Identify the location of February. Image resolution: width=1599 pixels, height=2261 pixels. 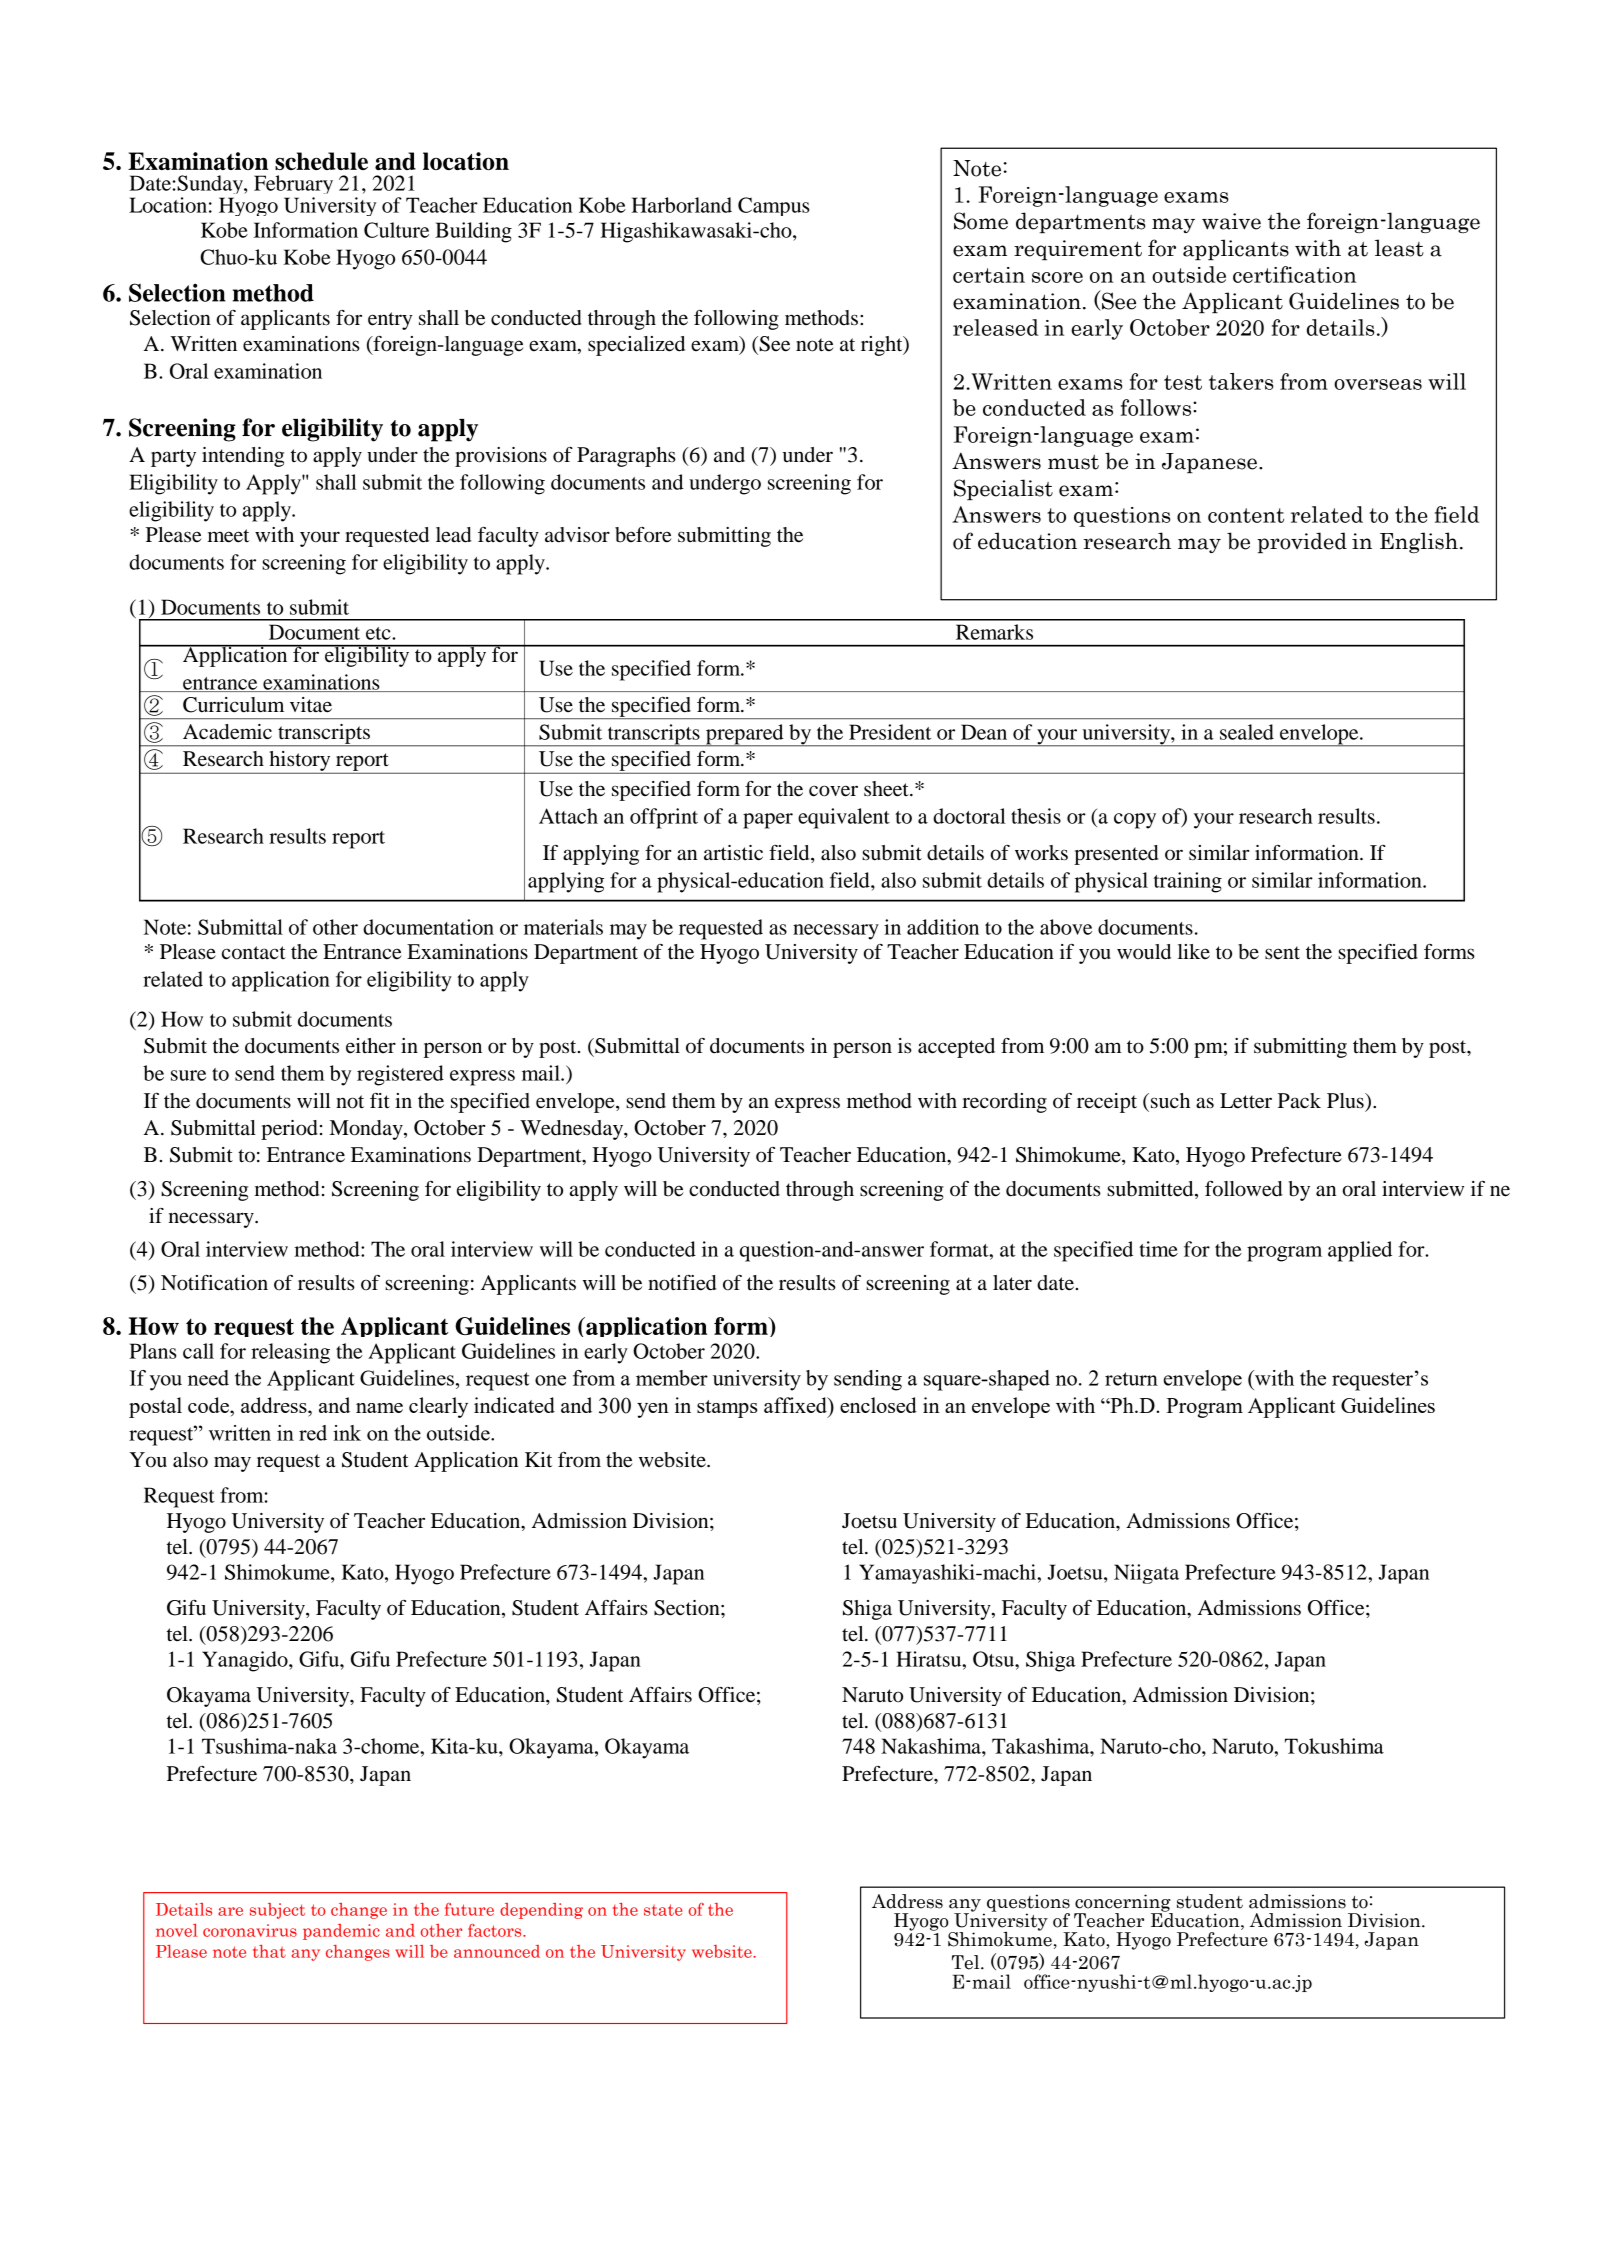
(293, 186).
